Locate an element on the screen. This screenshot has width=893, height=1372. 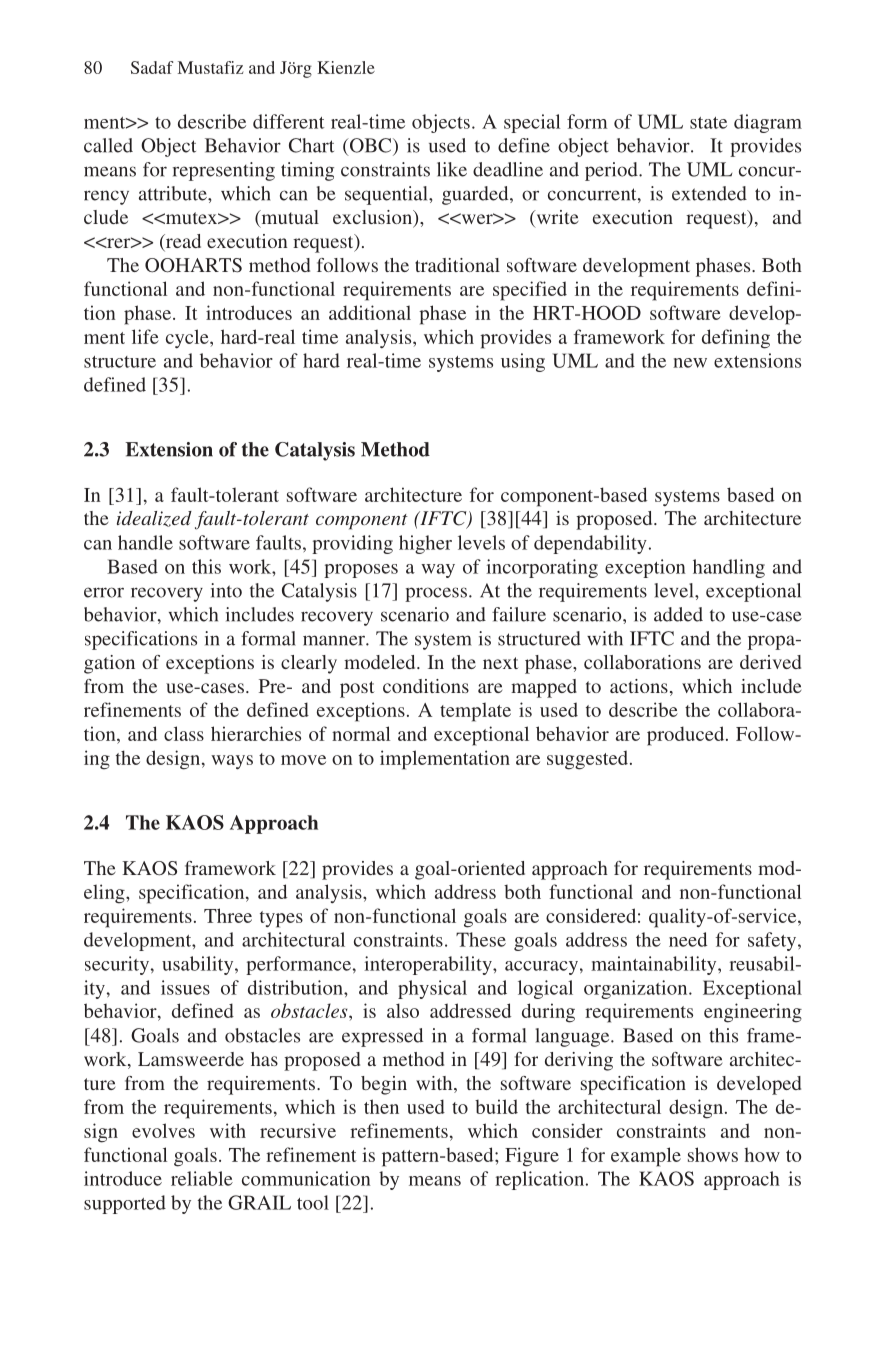
class is located at coordinates (184, 733).
